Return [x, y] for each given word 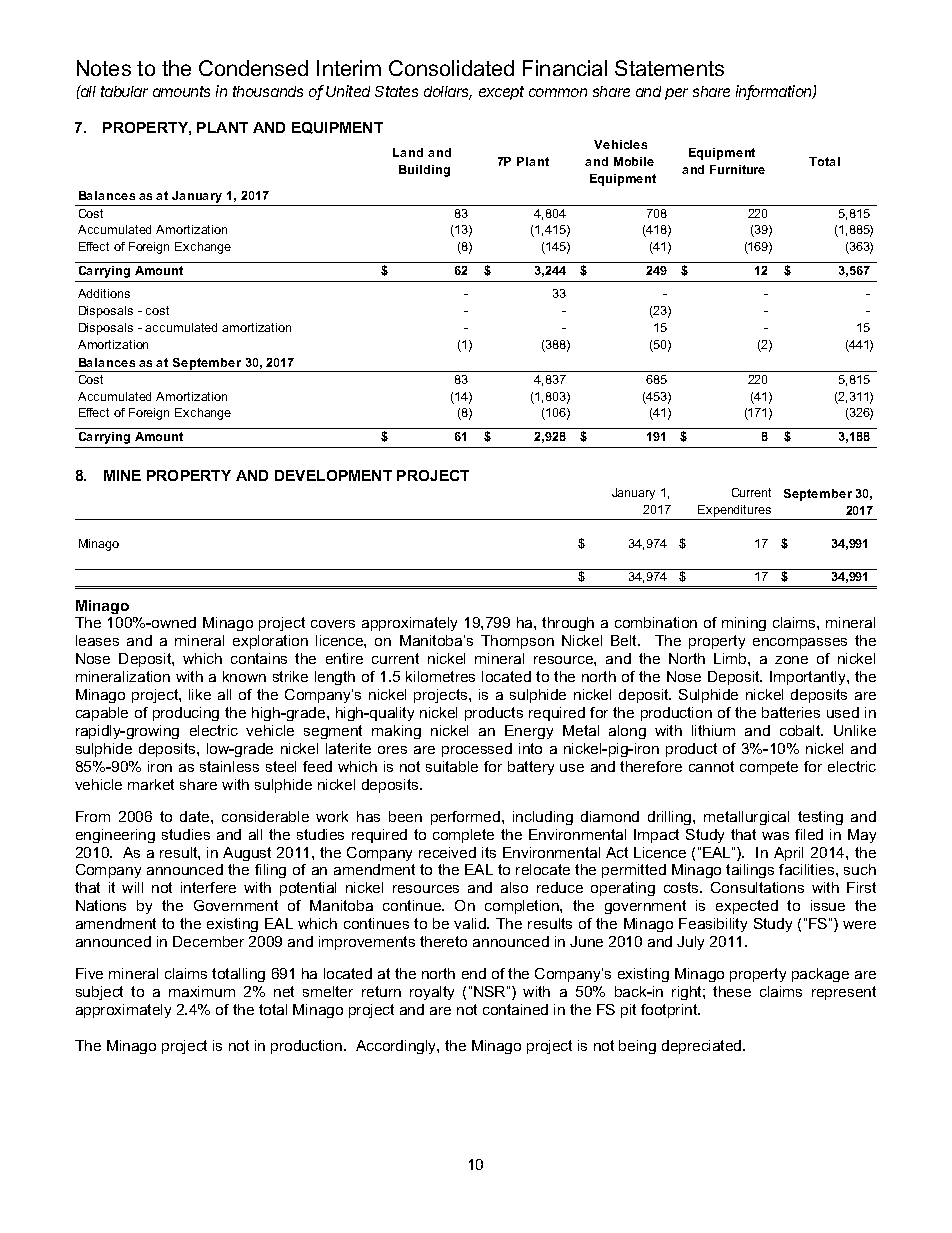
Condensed [253, 68]
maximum [202, 991]
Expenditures [735, 512]
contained [515, 1009]
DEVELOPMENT [333, 475]
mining [744, 624]
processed [477, 750]
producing [186, 714]
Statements [669, 68]
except [501, 93]
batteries [791, 712]
